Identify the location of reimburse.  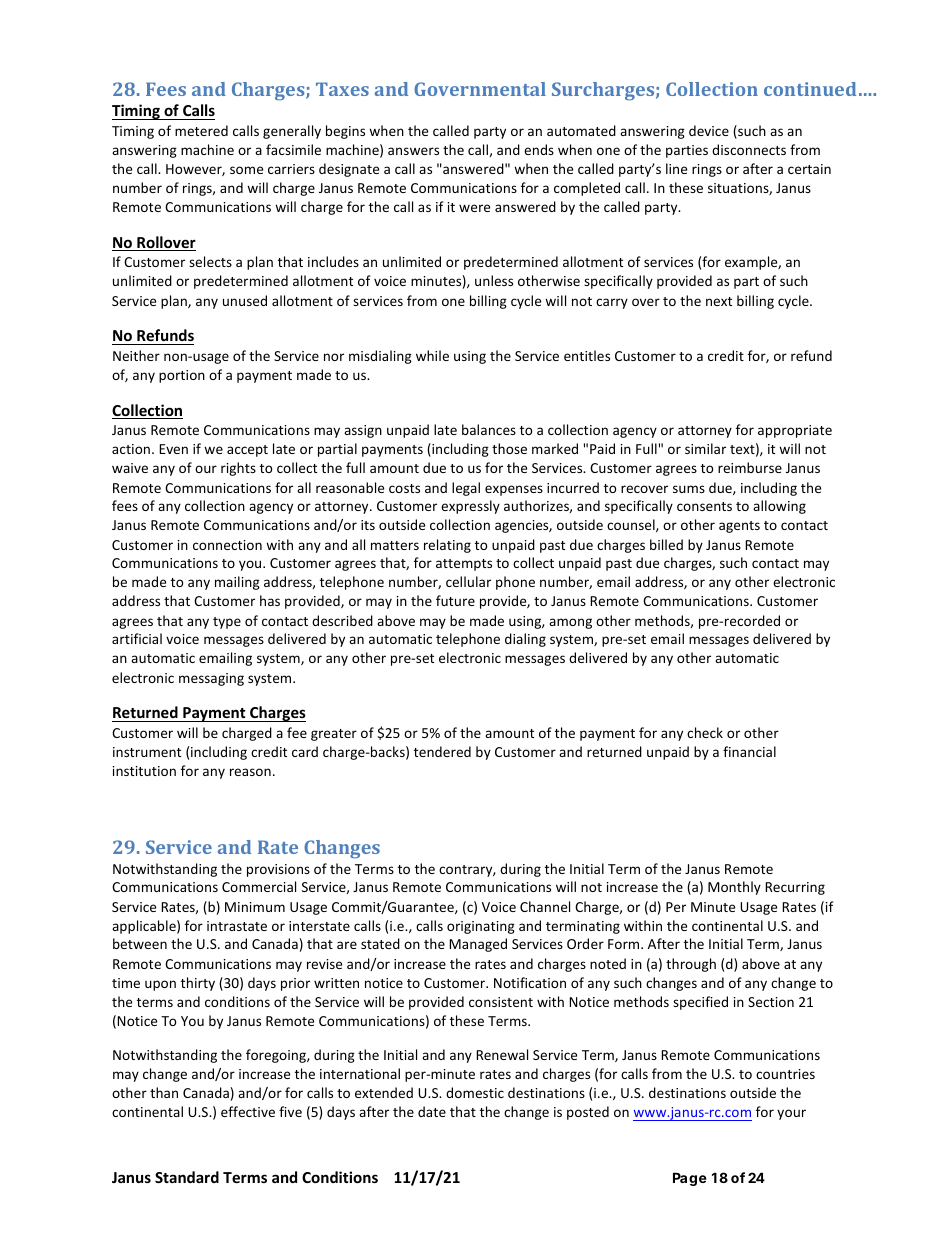
(750, 467).
